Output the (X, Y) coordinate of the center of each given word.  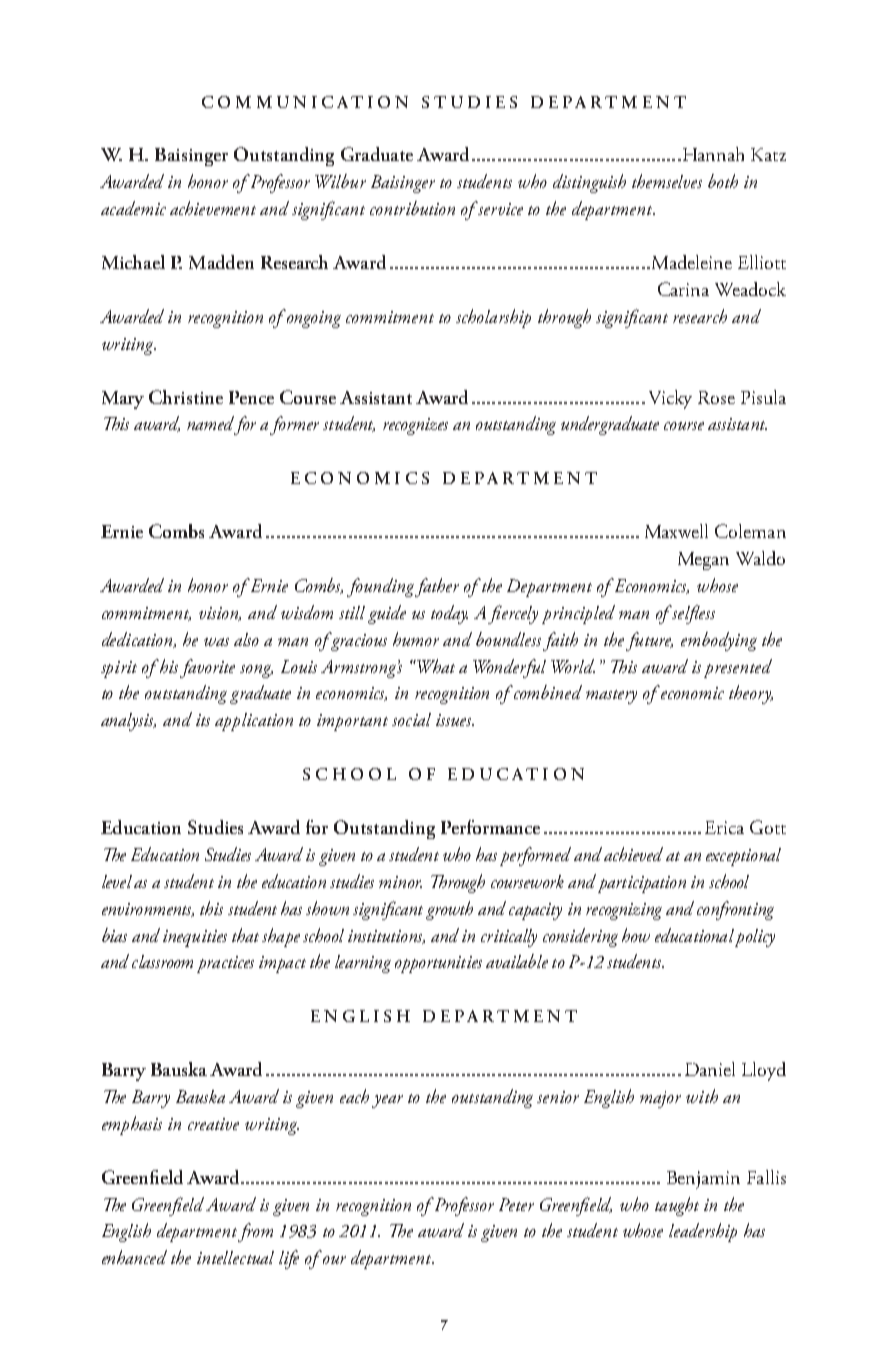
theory (751, 694)
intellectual (235, 1257)
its (203, 720)
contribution (412, 208)
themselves (667, 181)
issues (455, 720)
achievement (213, 208)
